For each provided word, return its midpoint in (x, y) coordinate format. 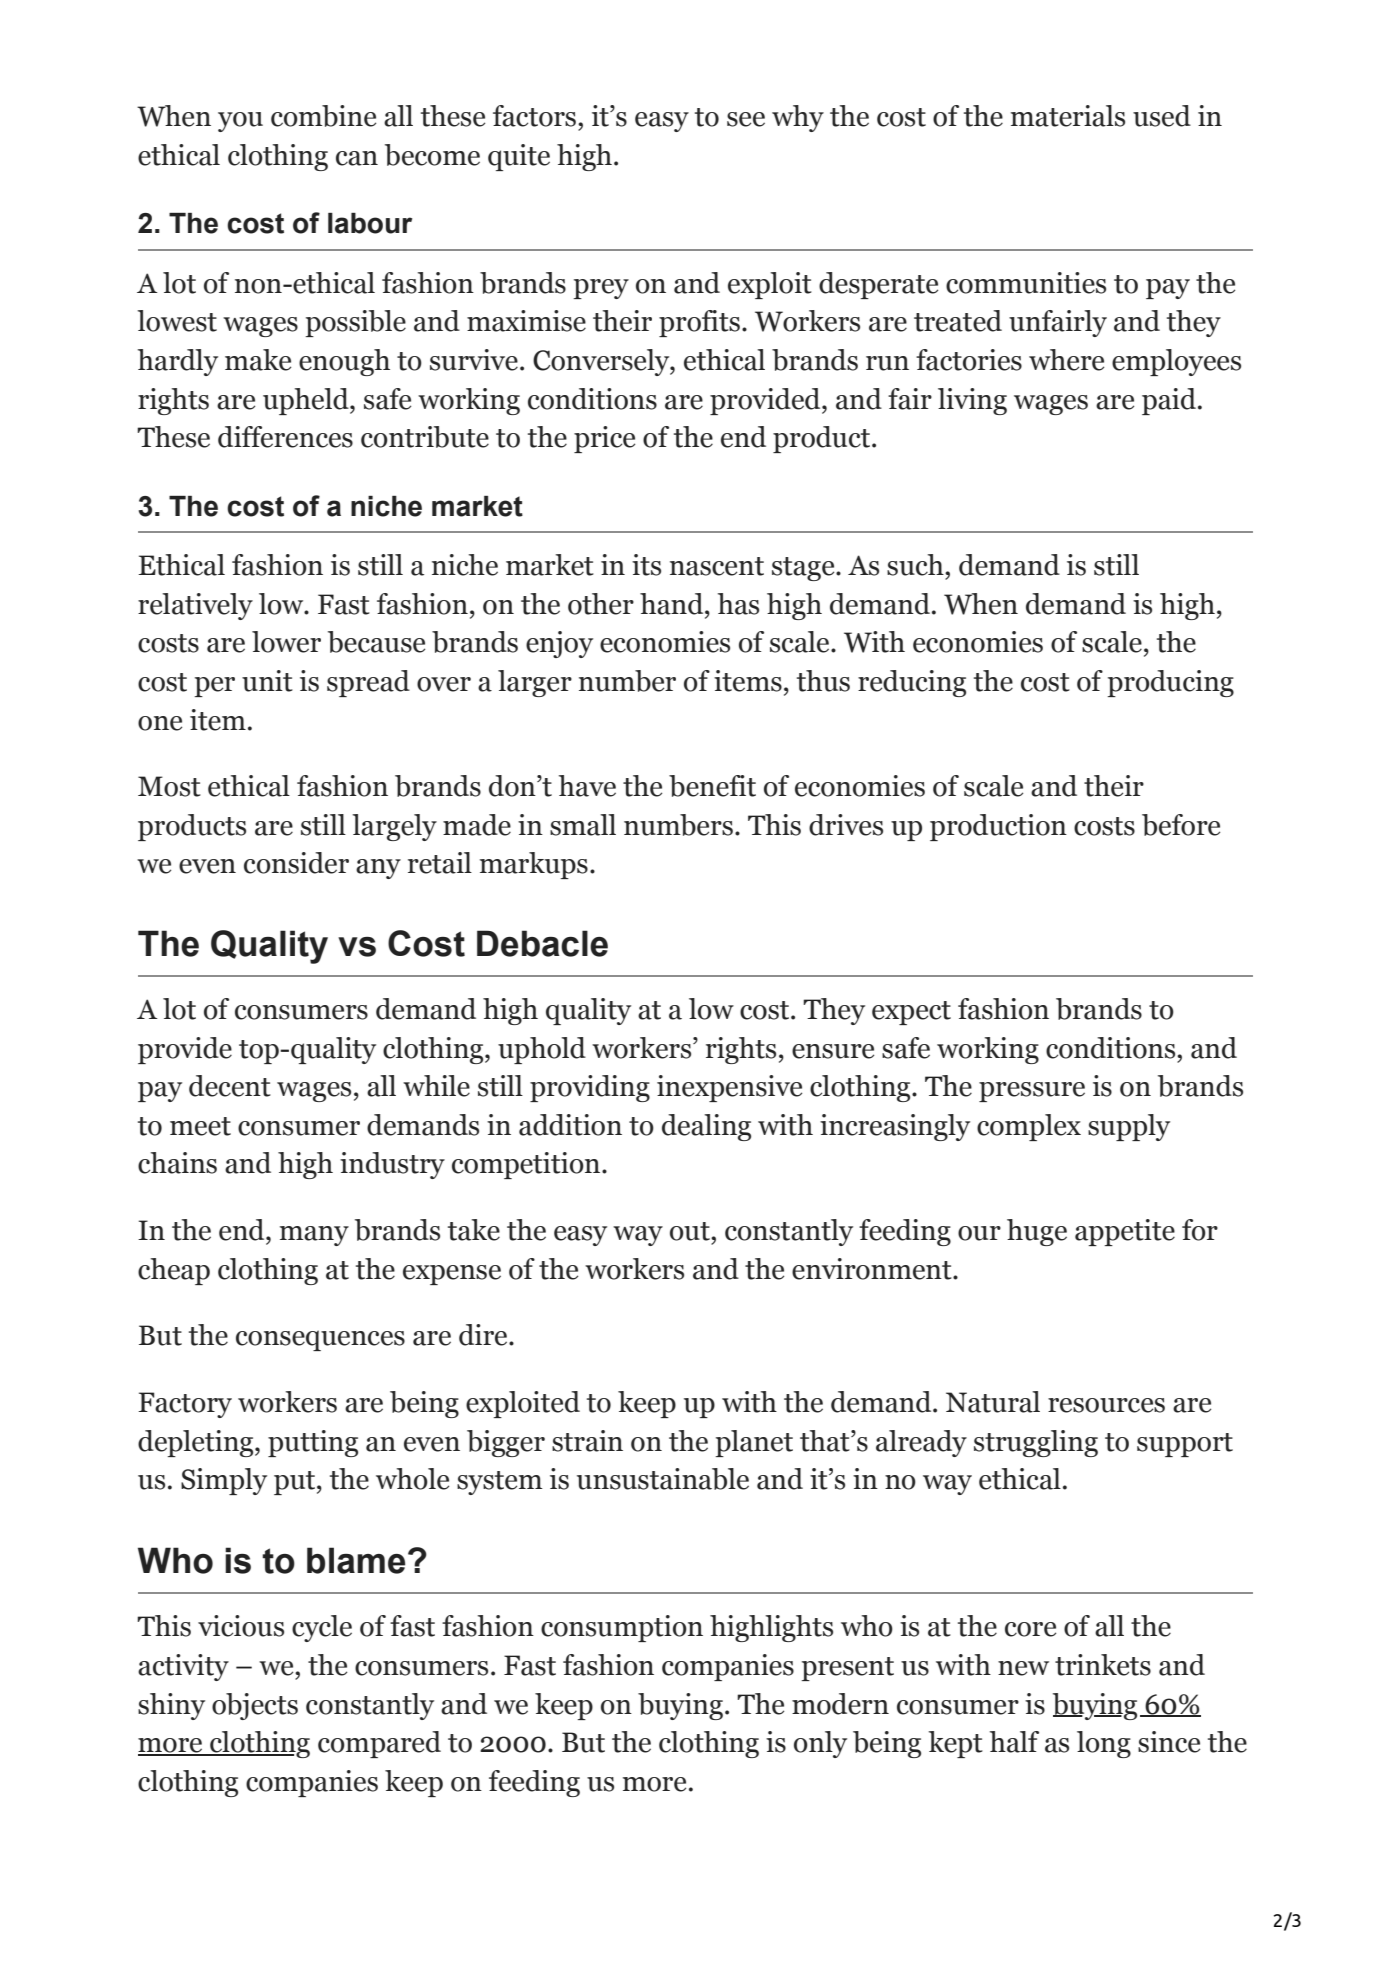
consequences (320, 1340)
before (1181, 825)
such (916, 565)
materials (1068, 116)
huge (1037, 1232)
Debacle (542, 943)
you (240, 122)
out (691, 1231)
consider (296, 863)
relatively (195, 606)
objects (255, 1706)
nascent (717, 566)
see (746, 119)
